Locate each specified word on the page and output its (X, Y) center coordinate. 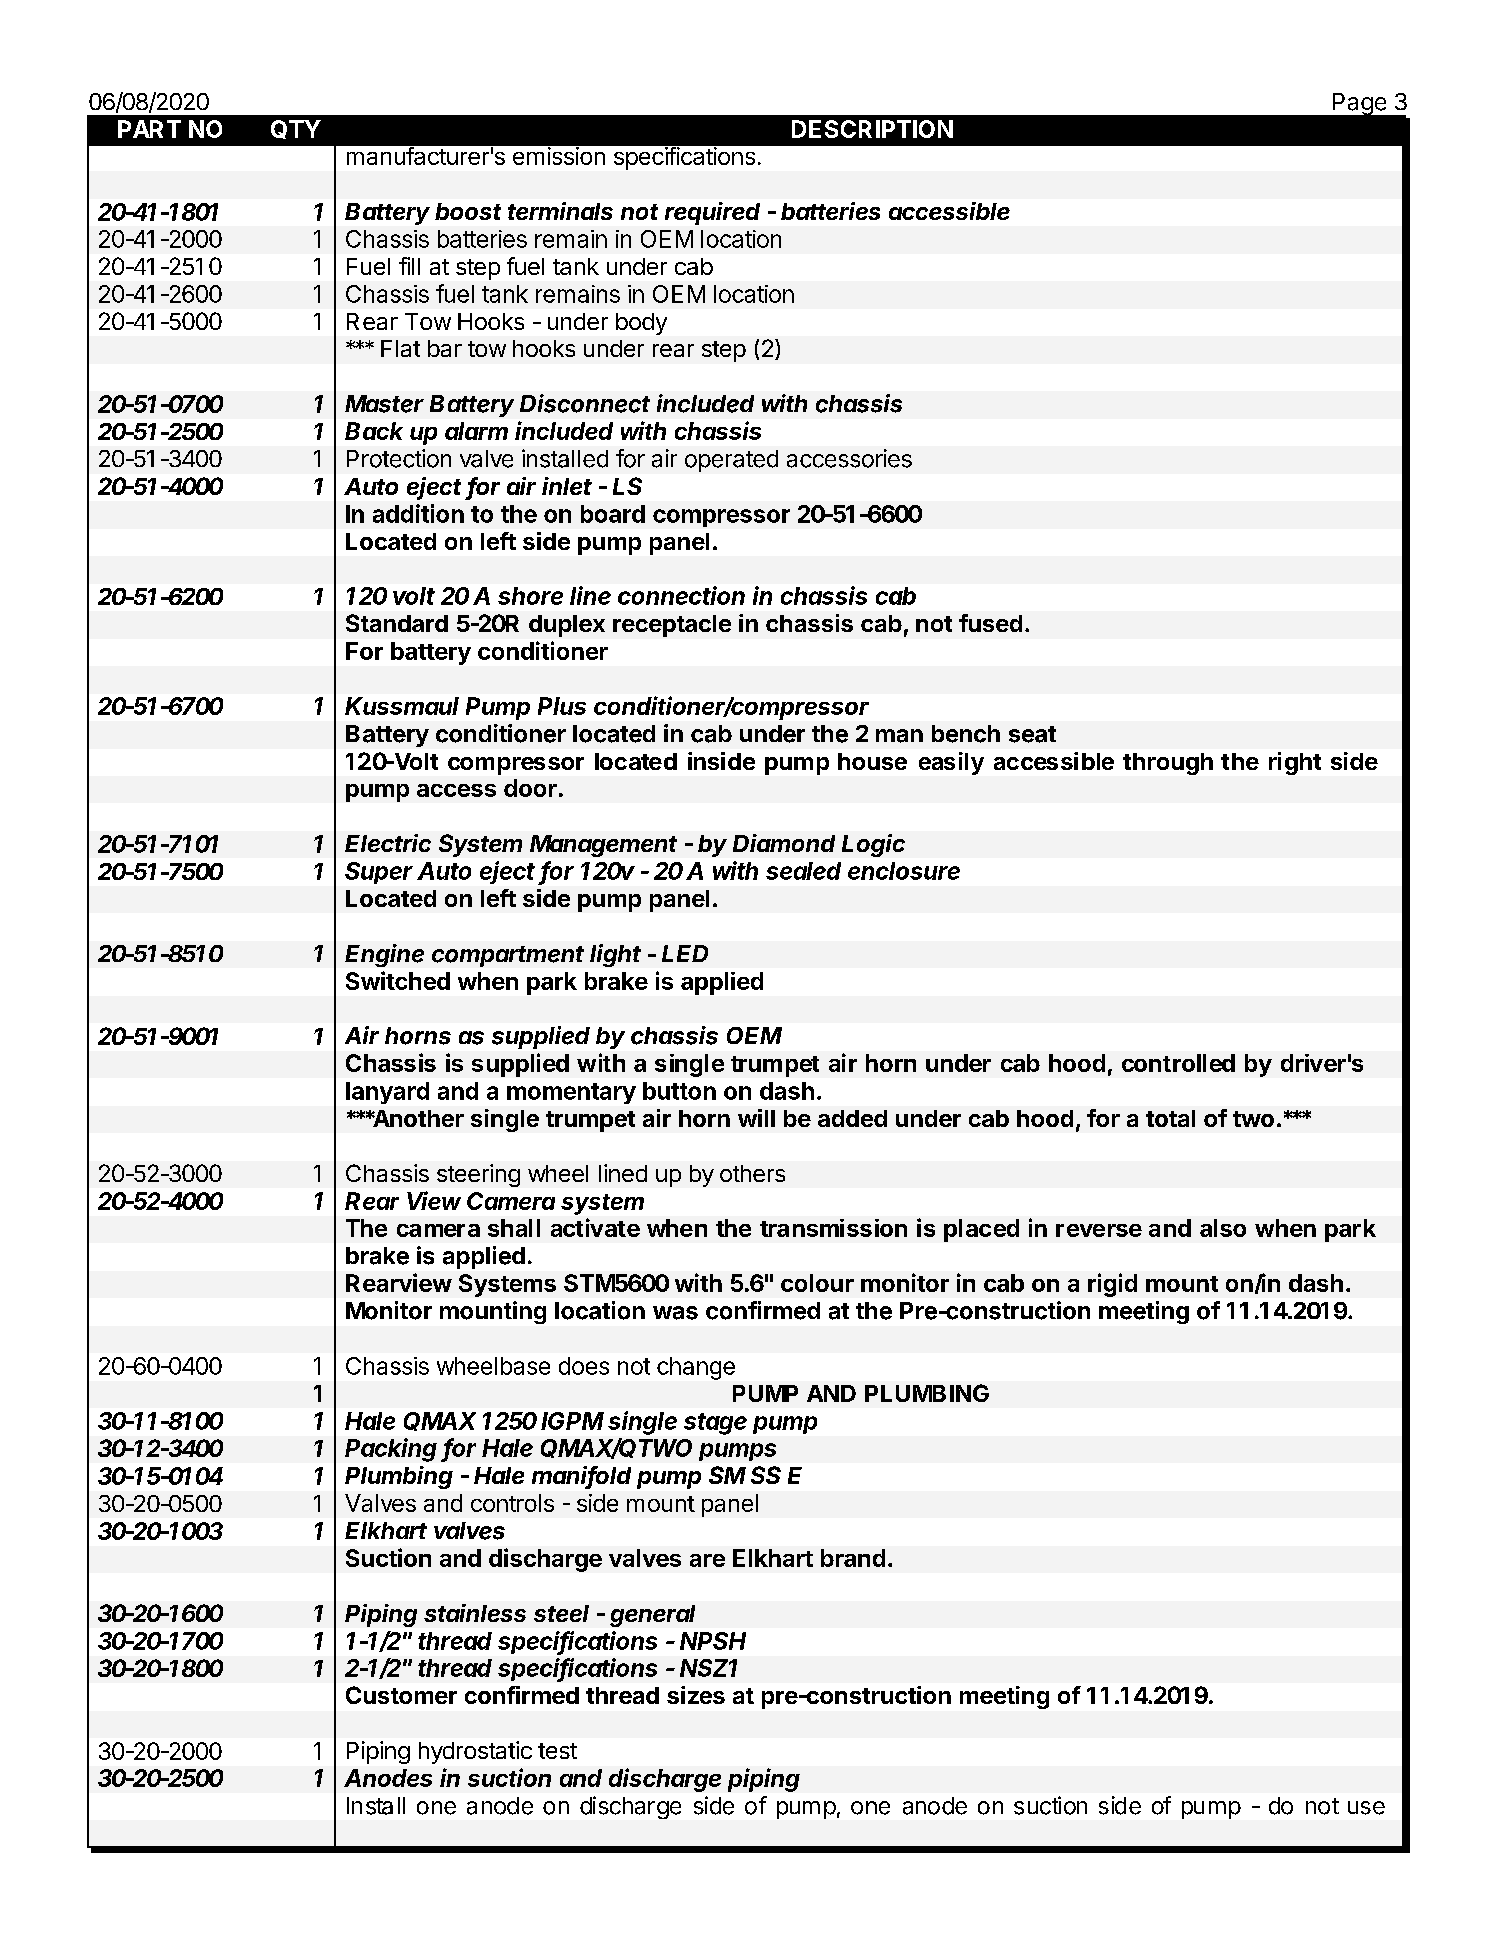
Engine (384, 955)
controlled (1178, 1063)
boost (468, 211)
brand (853, 1558)
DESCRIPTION (872, 129)
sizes (696, 1695)
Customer (401, 1695)
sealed (803, 871)
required (712, 213)
